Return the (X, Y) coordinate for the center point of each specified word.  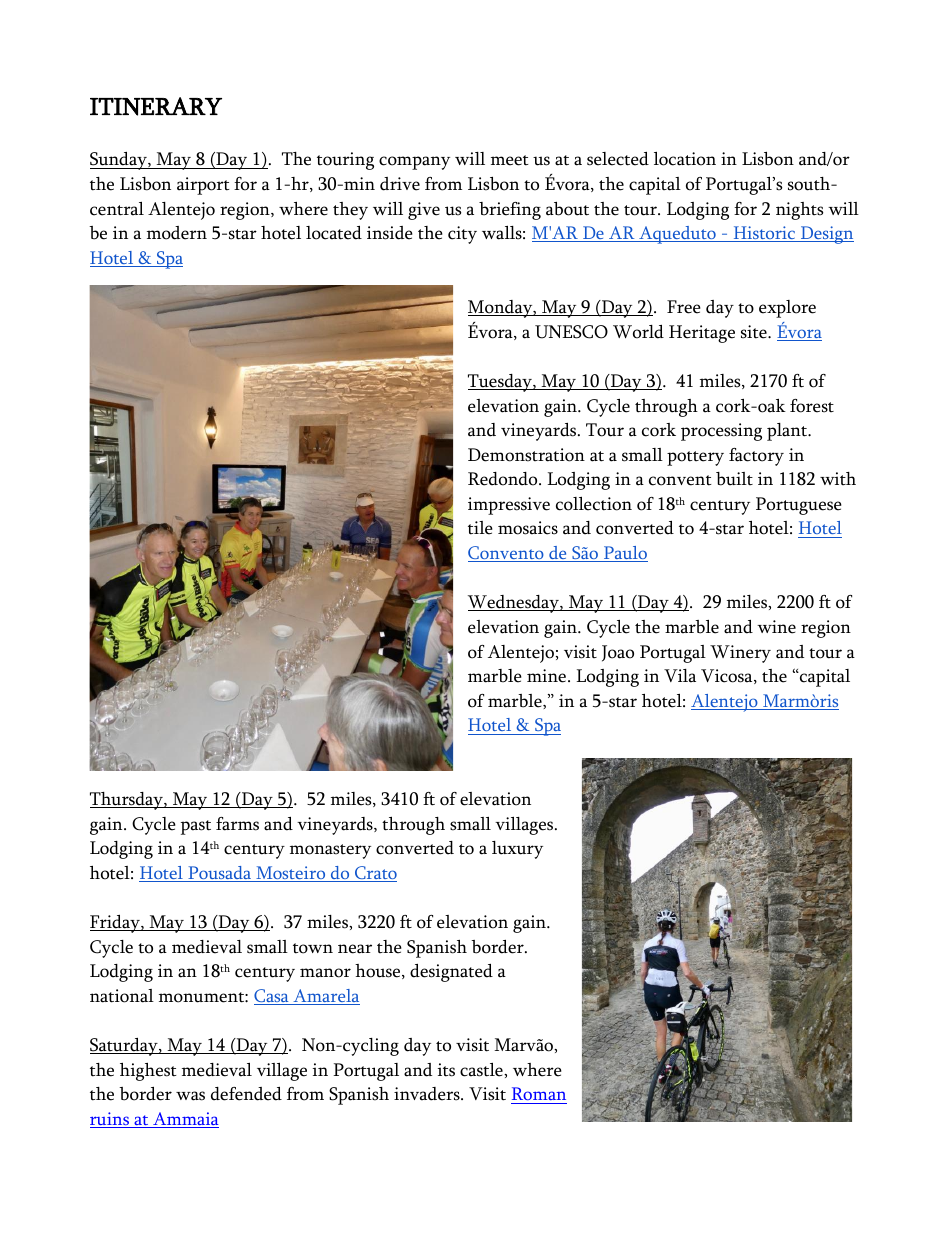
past (196, 827)
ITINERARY (156, 106)
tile (480, 528)
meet (510, 160)
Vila (680, 676)
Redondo (504, 479)
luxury (517, 850)
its (446, 1070)
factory (756, 457)
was (190, 1096)
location (685, 159)
